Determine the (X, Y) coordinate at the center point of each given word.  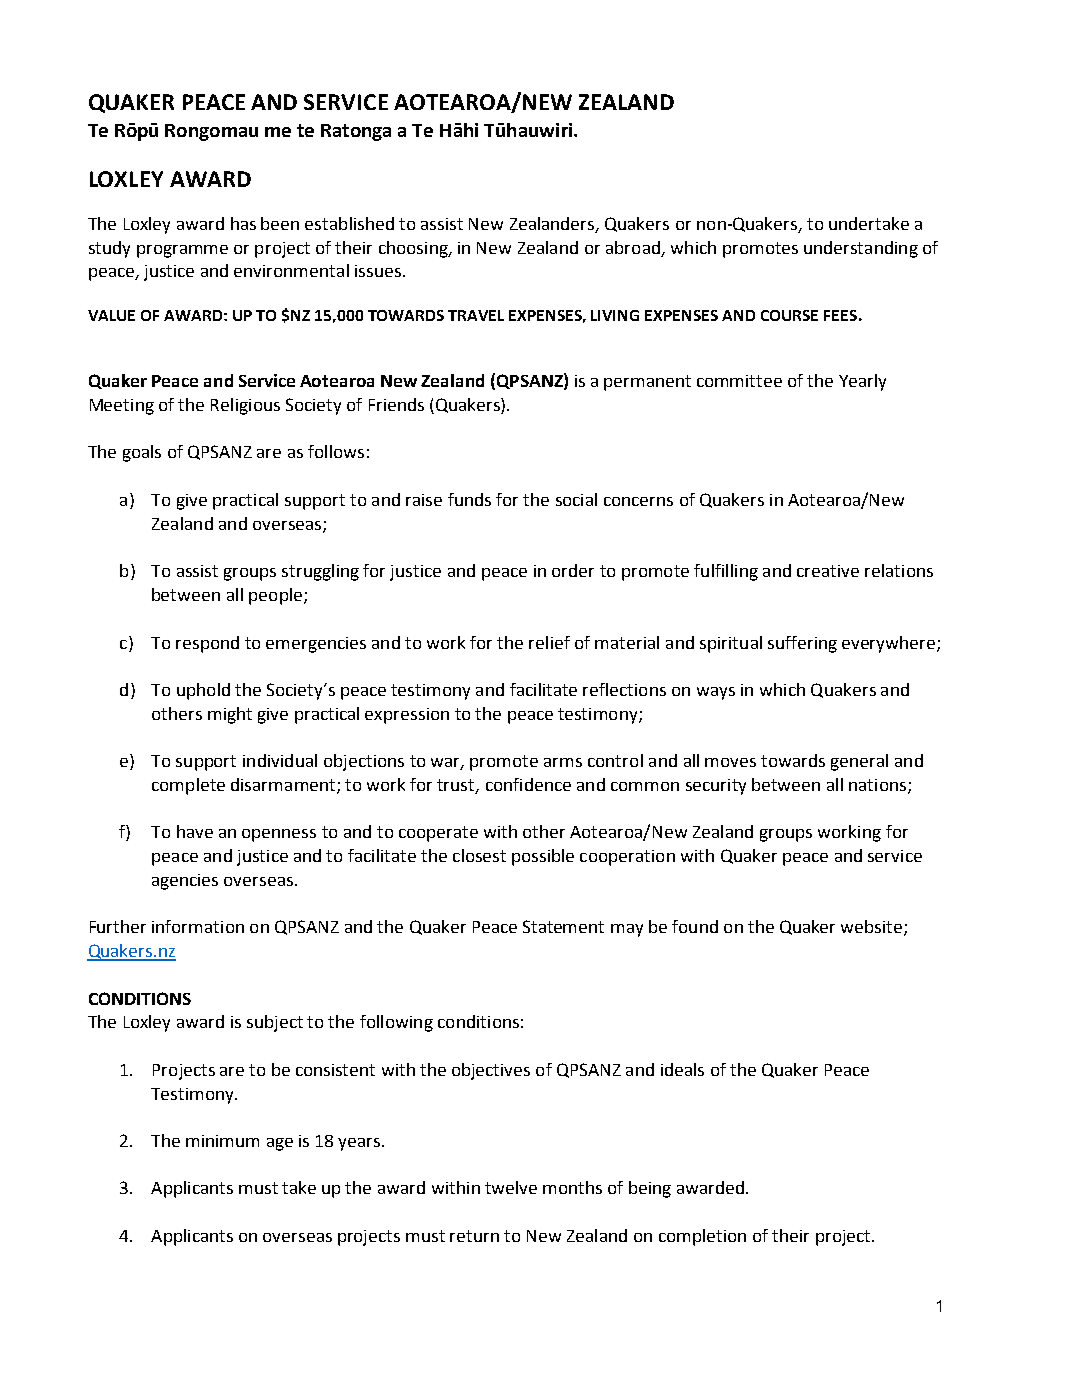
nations (879, 786)
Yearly (862, 382)
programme (182, 251)
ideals (682, 1069)
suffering (802, 644)
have (195, 831)
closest (479, 855)
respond (207, 644)
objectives (491, 1071)
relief (549, 642)
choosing (414, 249)
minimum (222, 1141)
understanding (861, 249)
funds (469, 499)
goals (142, 453)
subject (275, 1023)
